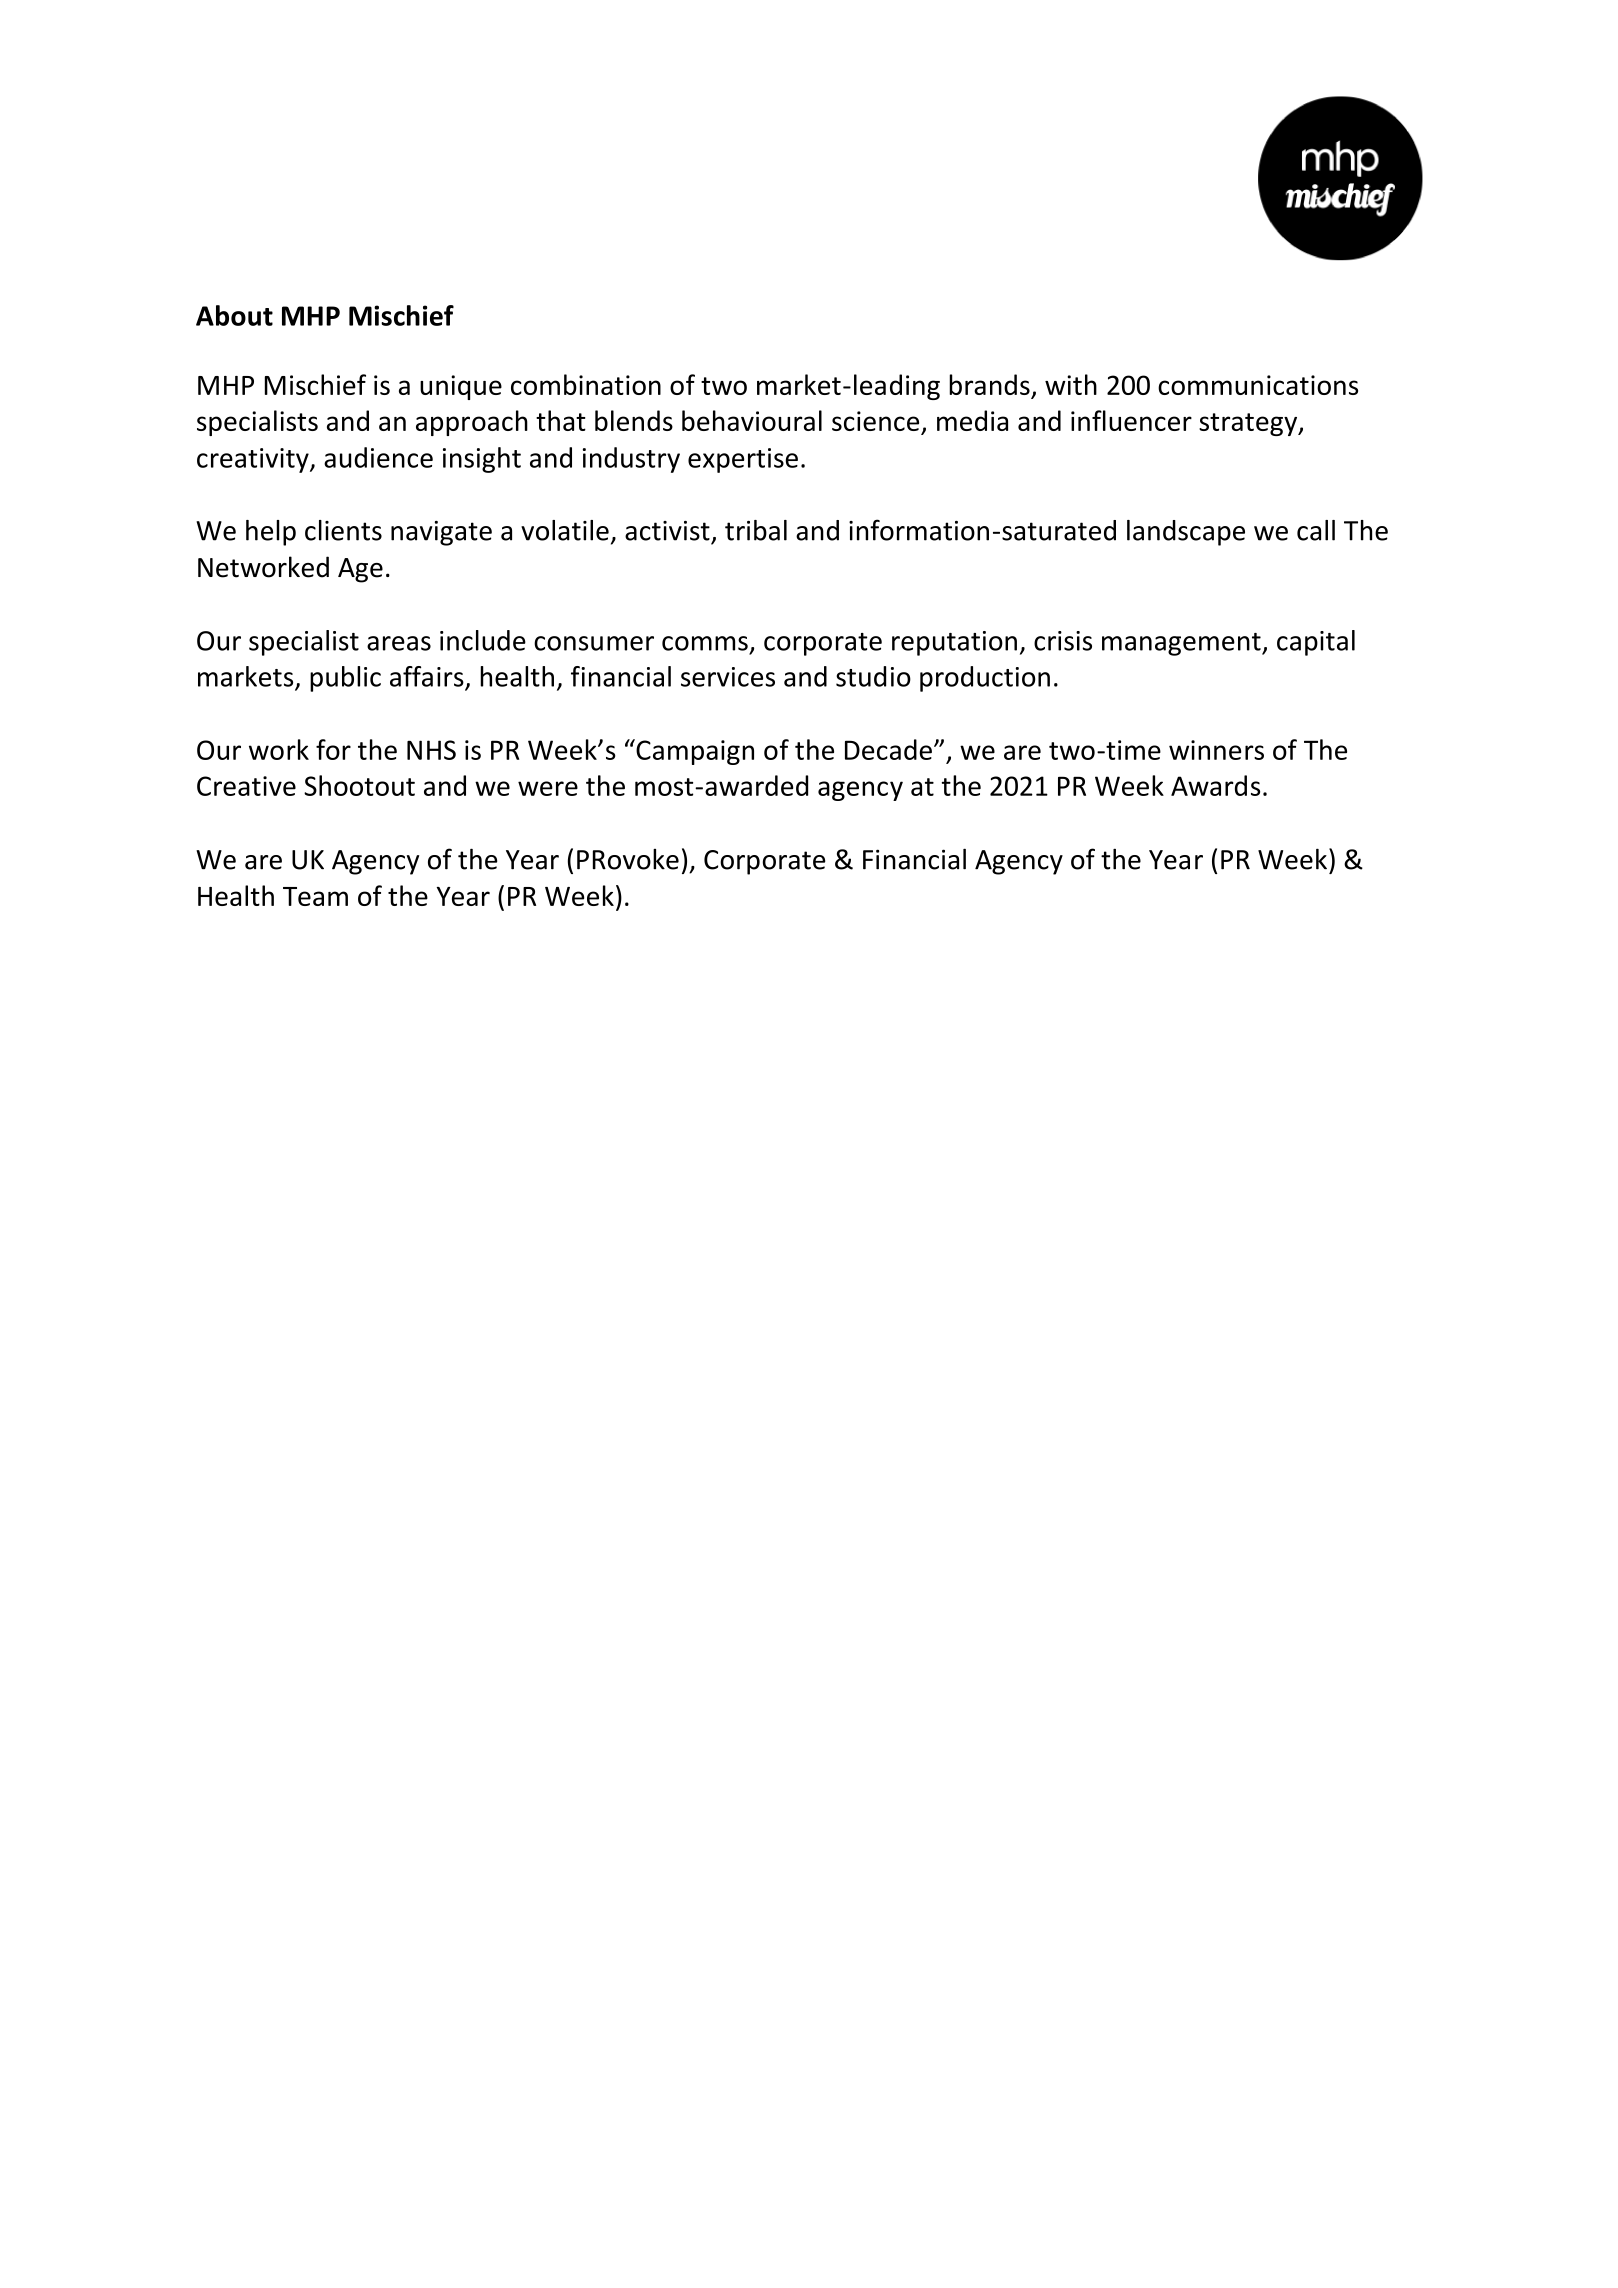 Image resolution: width=1618 pixels, height=2288 pixels. Describe the element at coordinates (756, 530) in the screenshot. I see `tribal` at that location.
